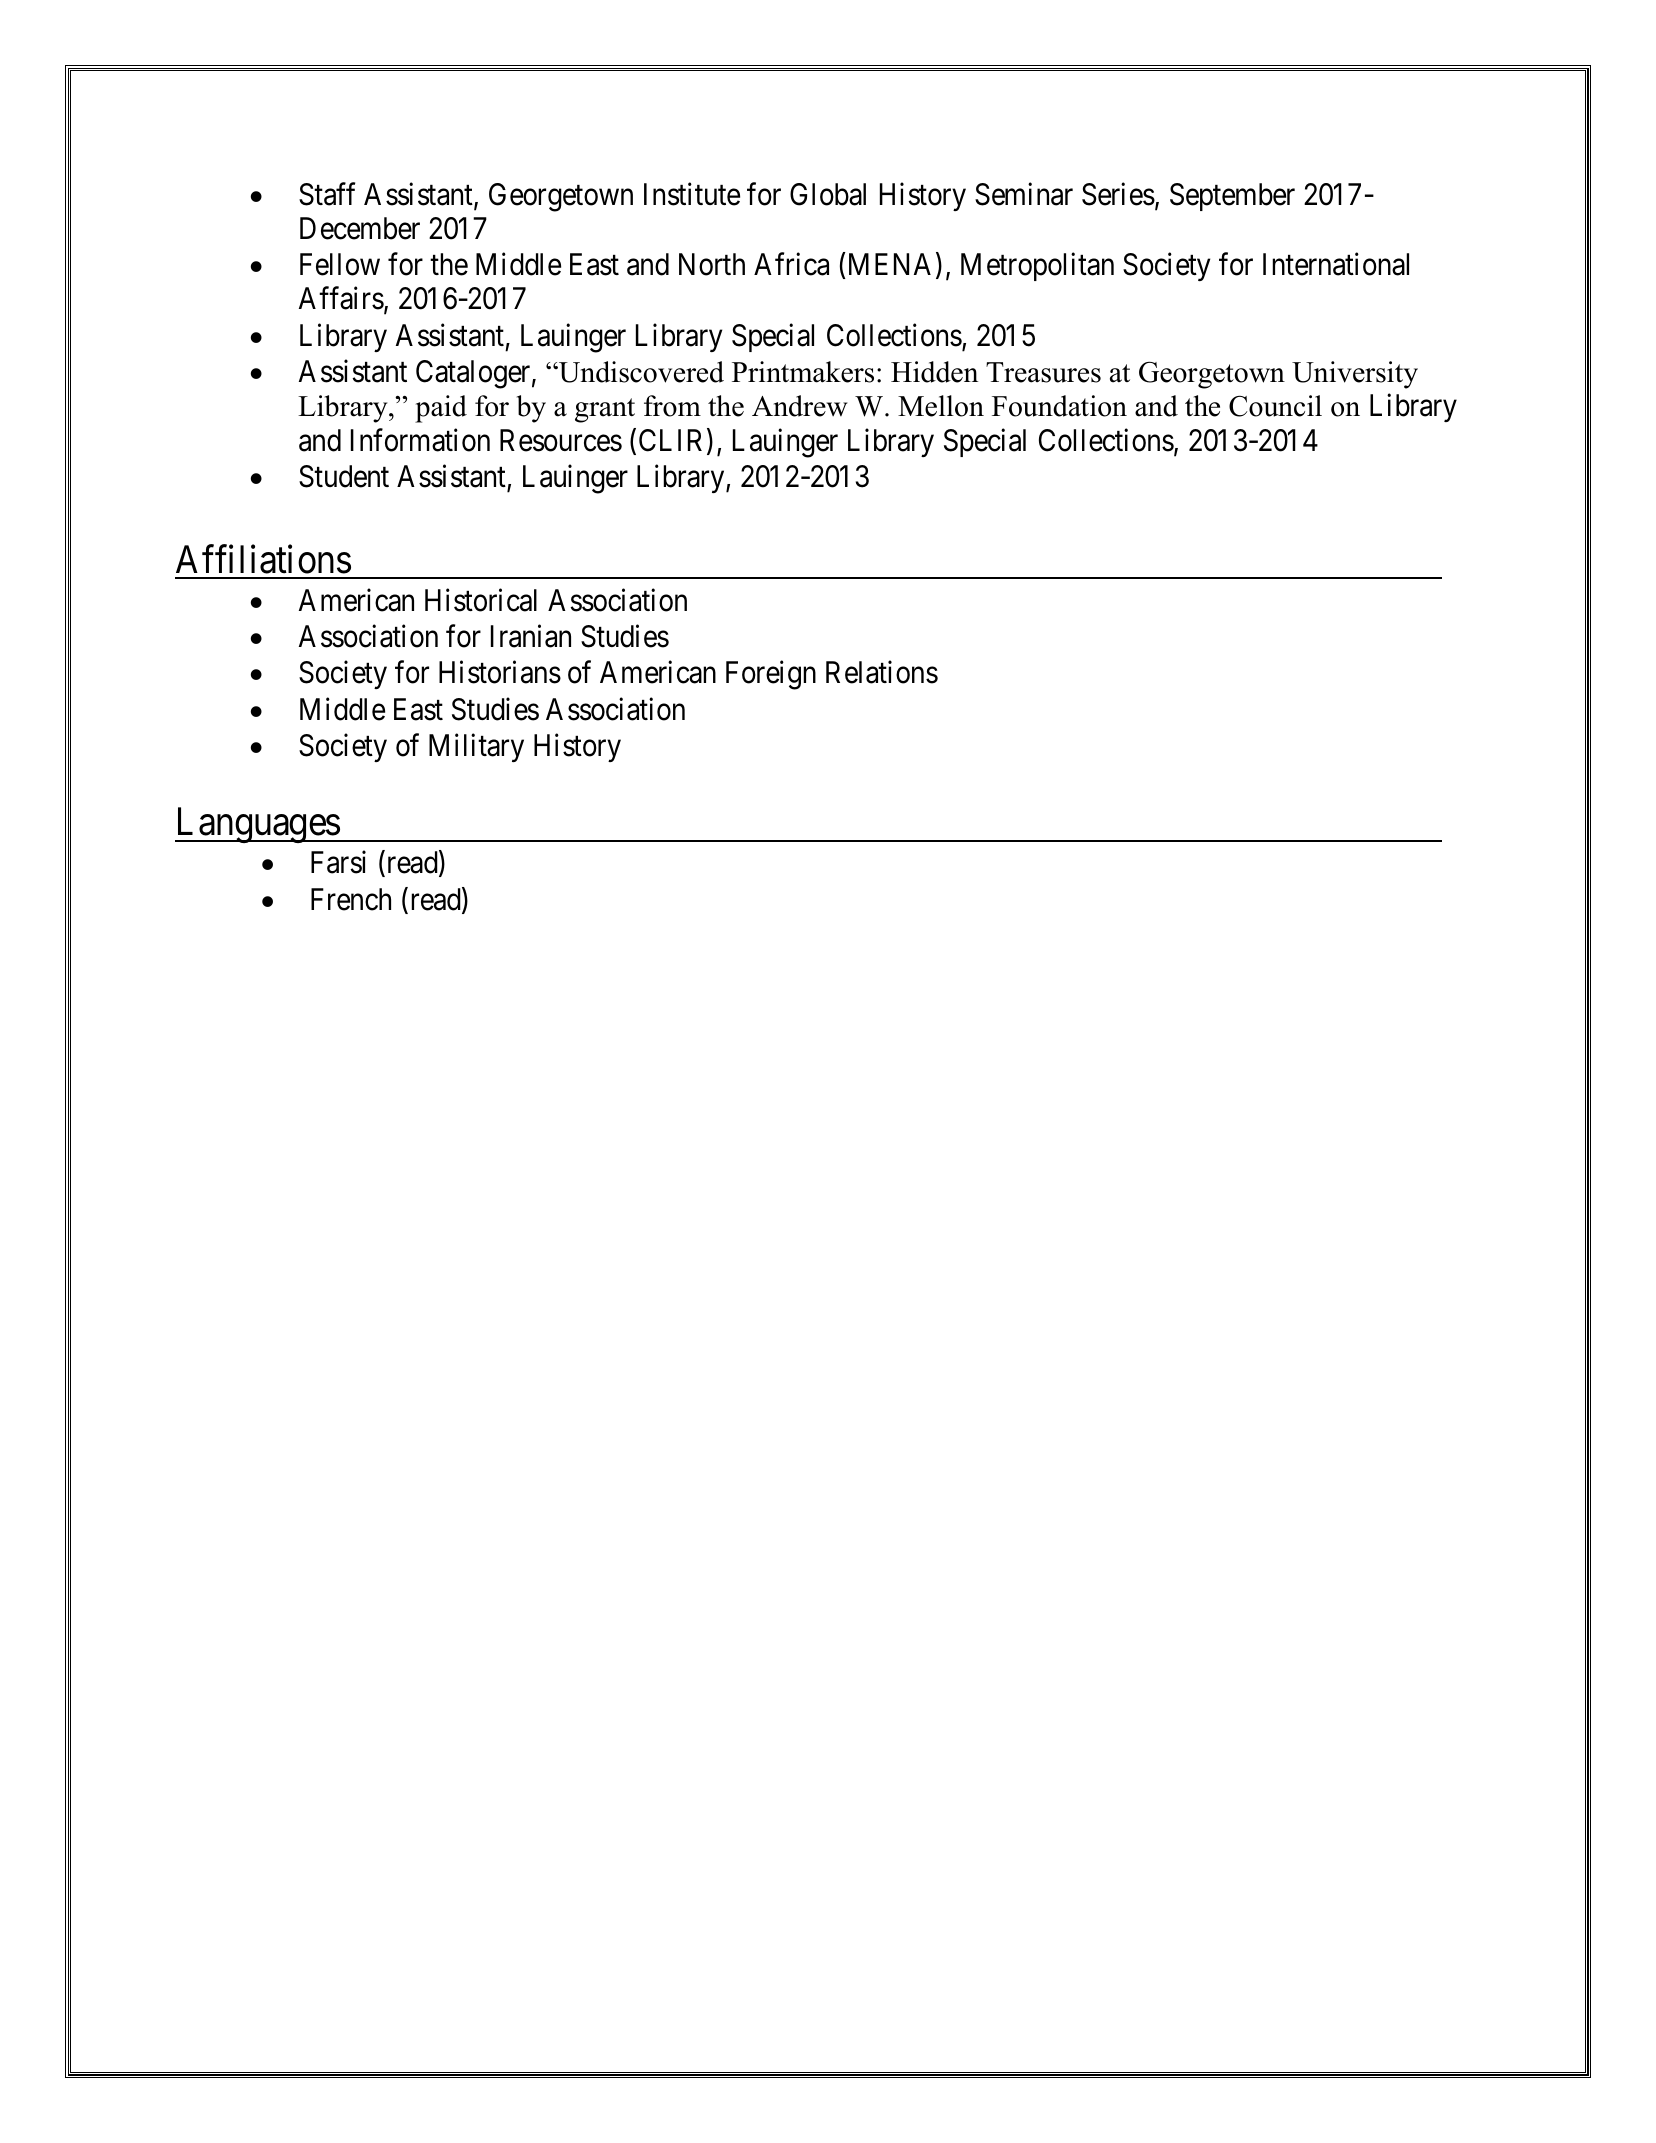 The width and height of the screenshot is (1656, 2143). What do you see at coordinates (771, 675) in the screenshot?
I see `Foreign` at bounding box center [771, 675].
